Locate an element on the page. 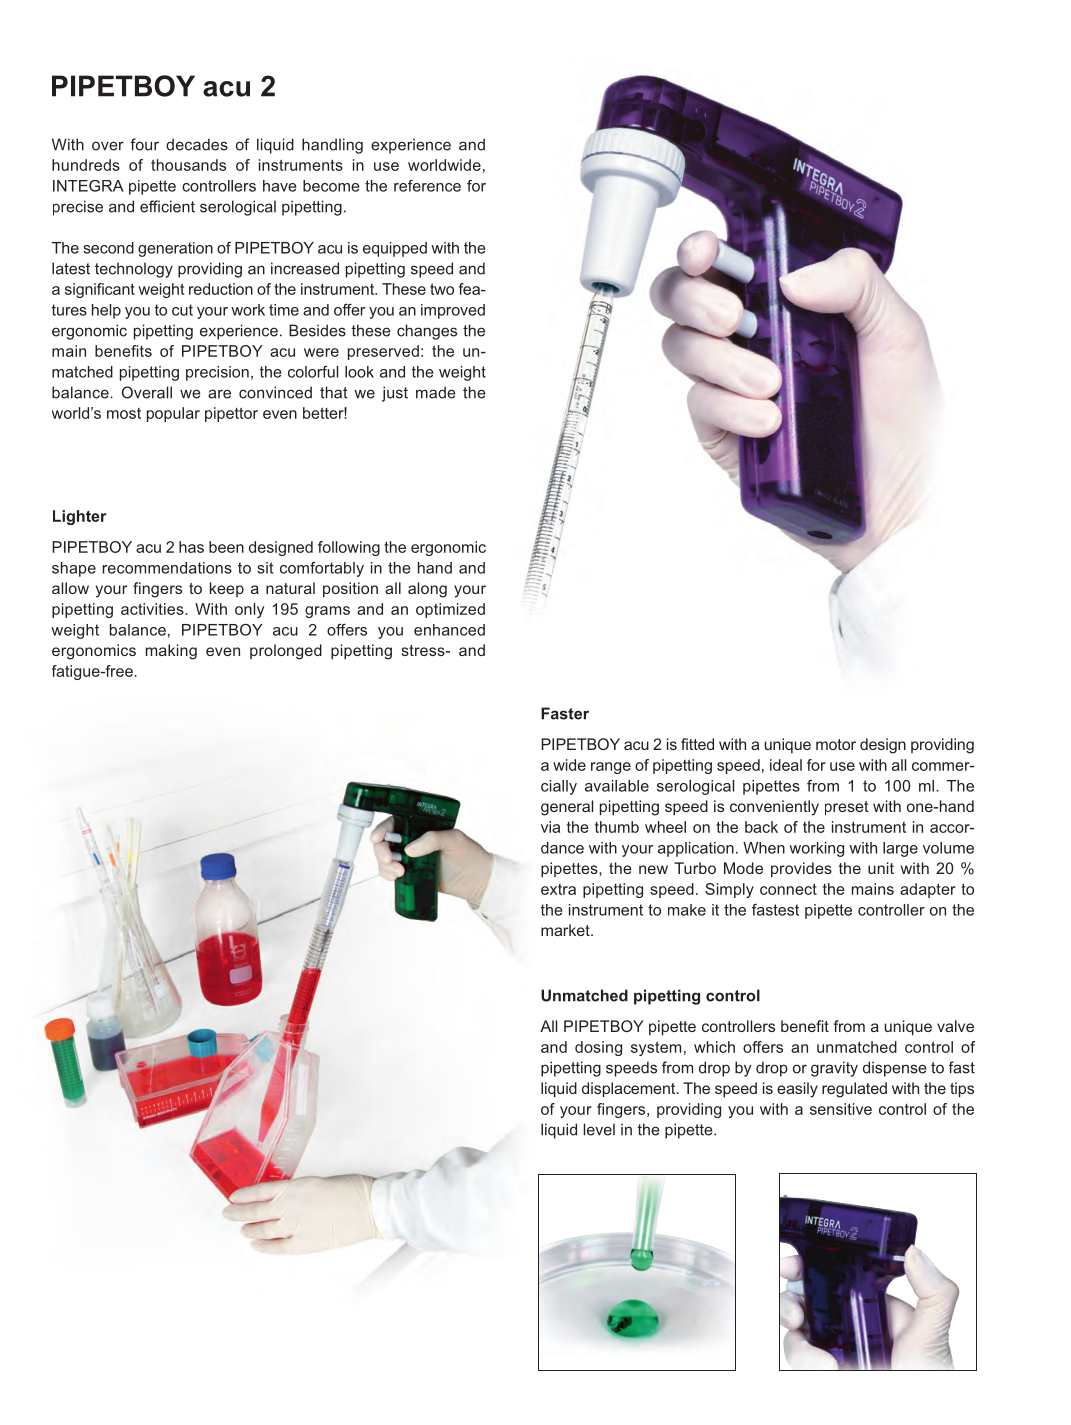 Image resolution: width=1071 pixels, height=1425 pixels. thousands is located at coordinates (188, 165).
